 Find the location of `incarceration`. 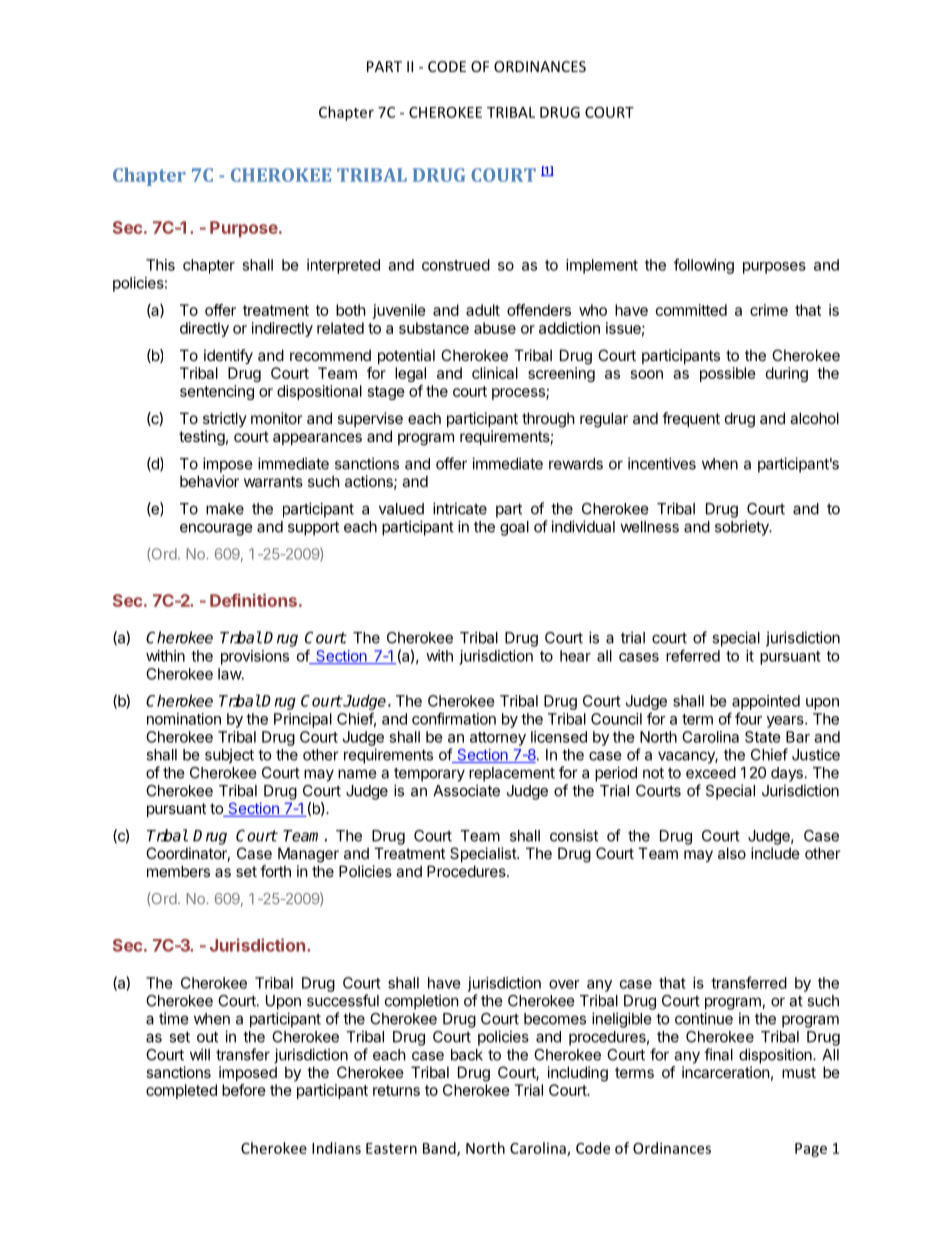

incarceration is located at coordinates (726, 1072).
